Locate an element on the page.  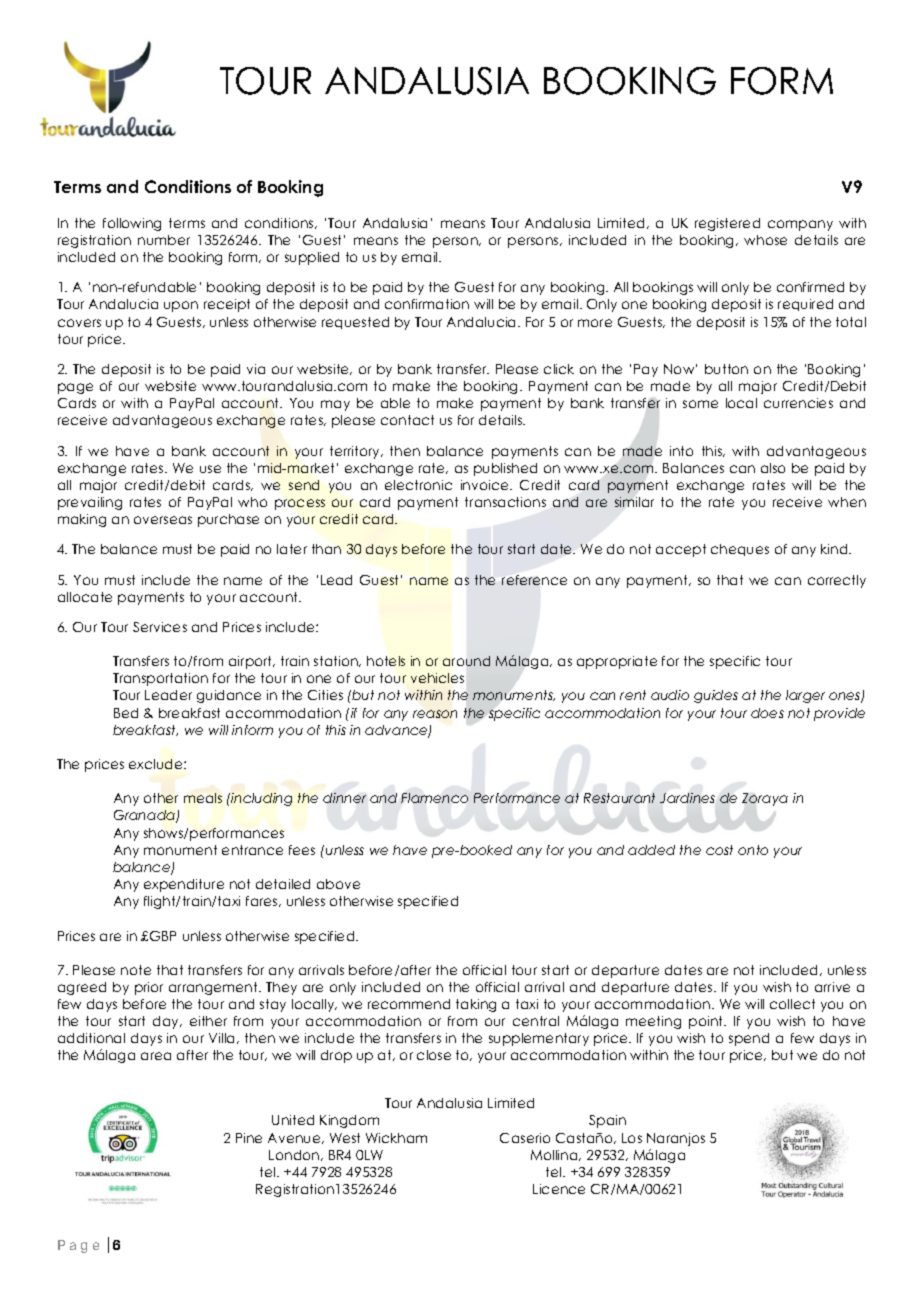
does is located at coordinates (767, 713).
